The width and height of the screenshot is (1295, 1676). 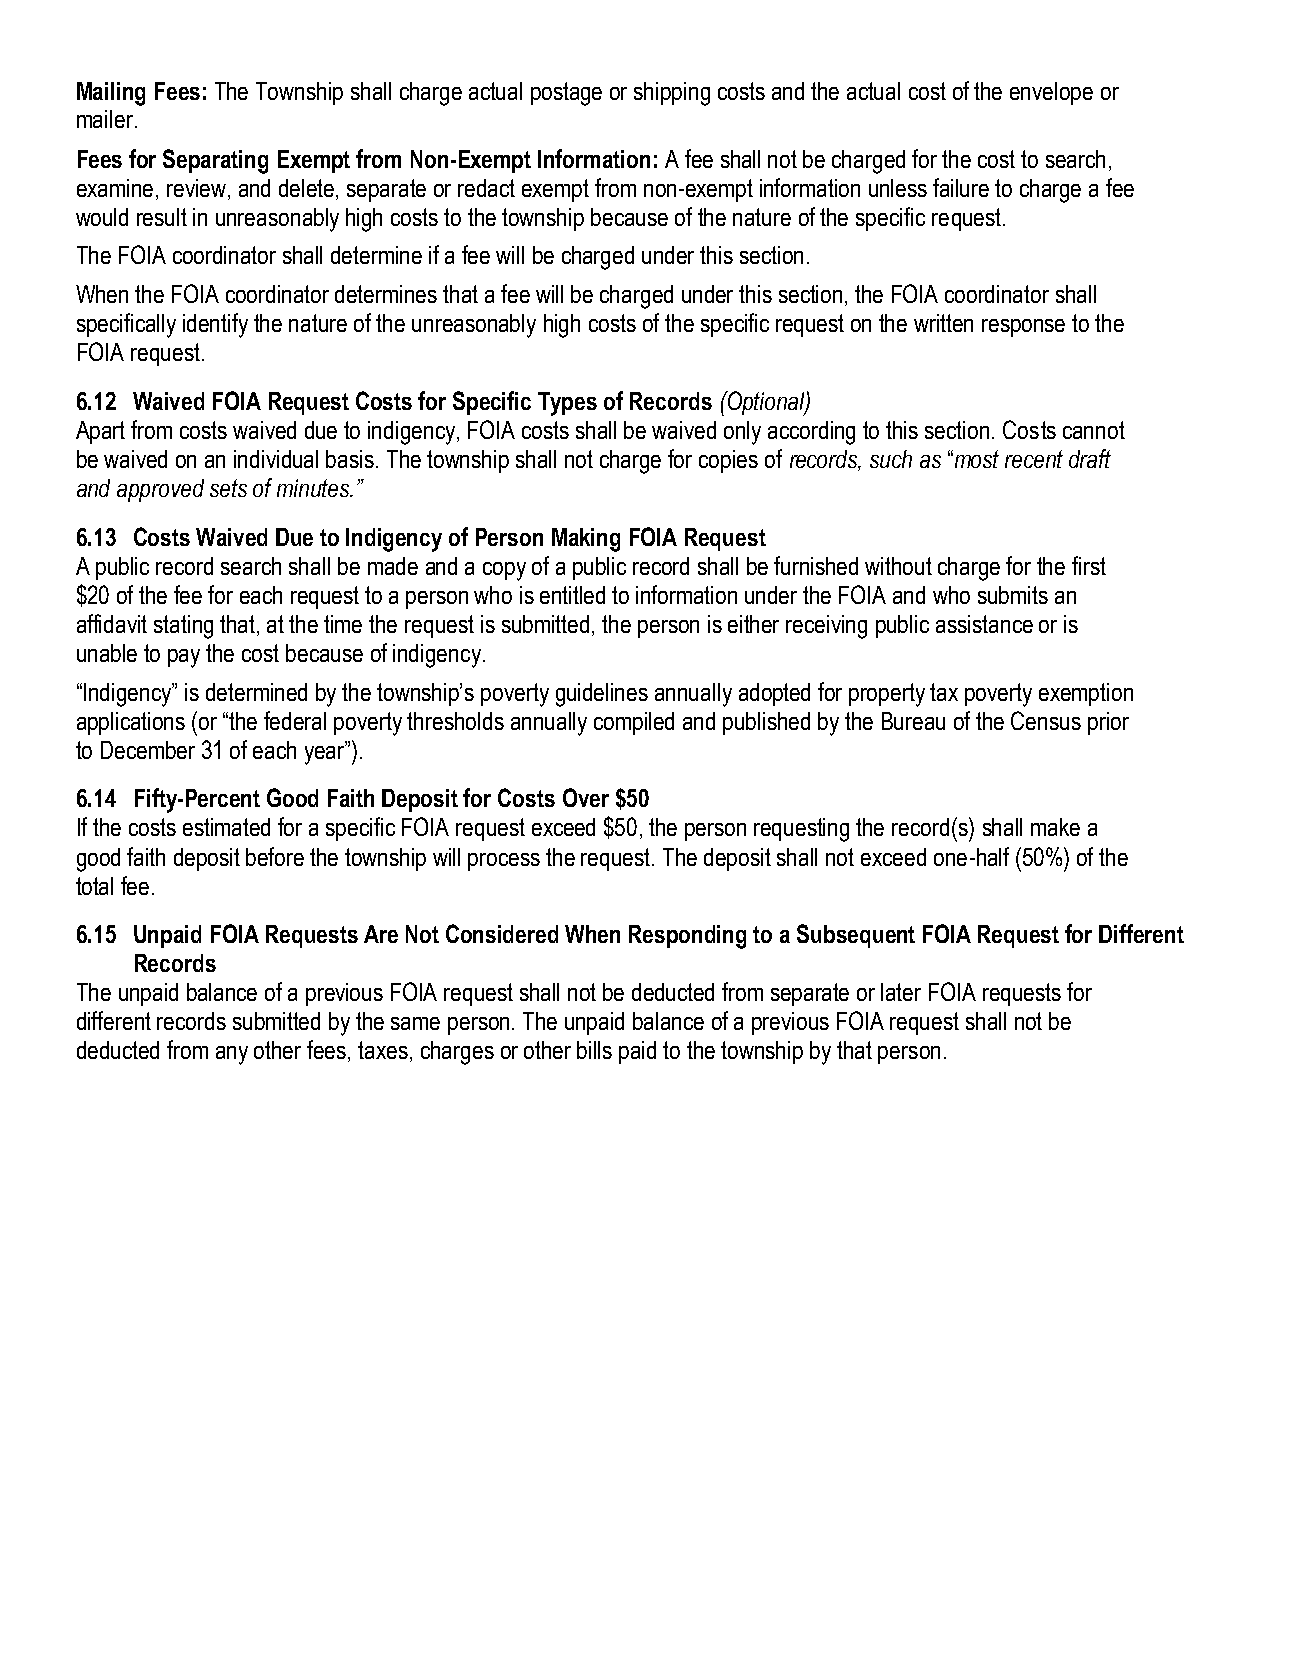 I want to click on response, so click(x=1023, y=328).
